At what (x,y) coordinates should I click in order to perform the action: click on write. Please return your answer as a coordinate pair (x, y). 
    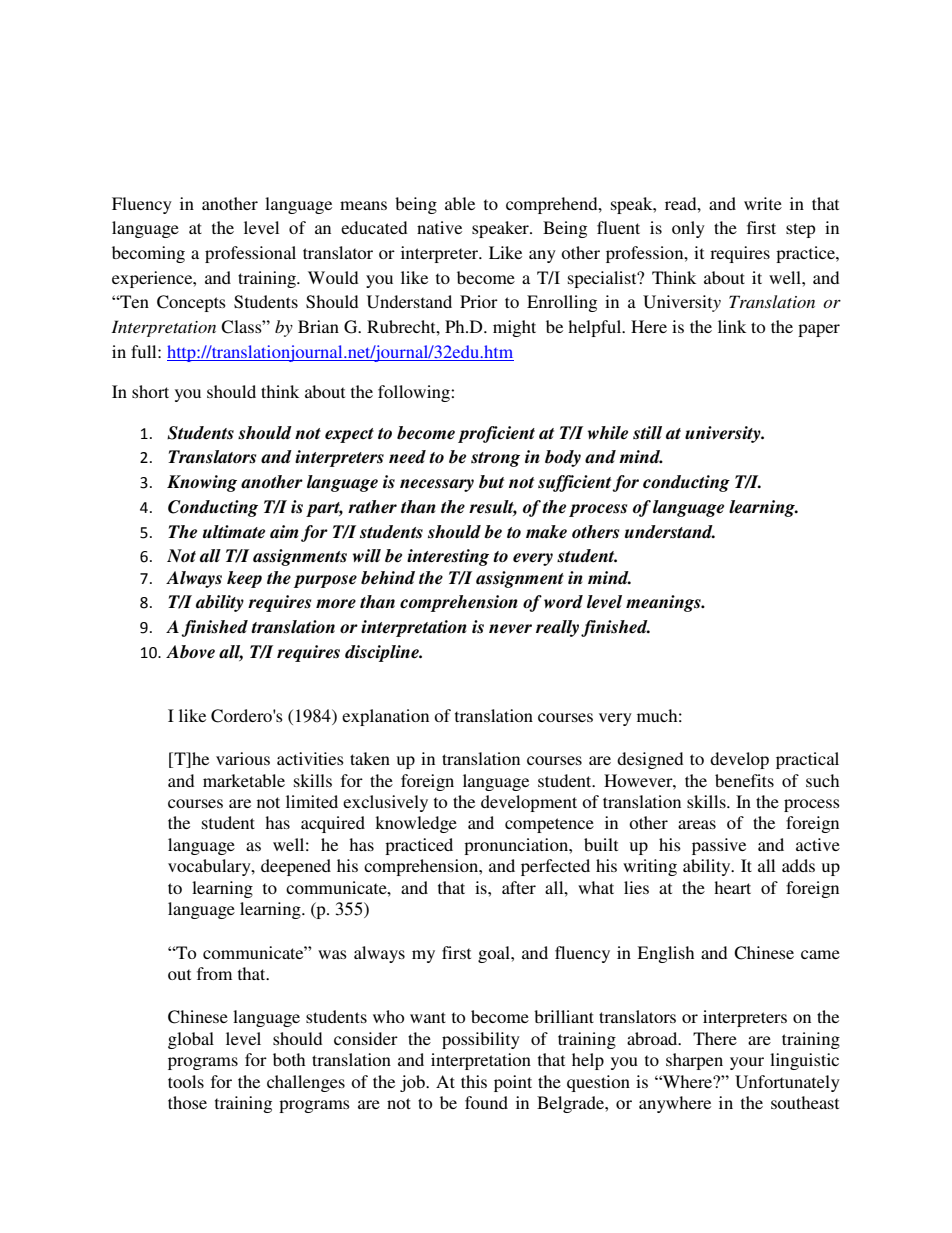
    Looking at the image, I should click on (763, 203).
